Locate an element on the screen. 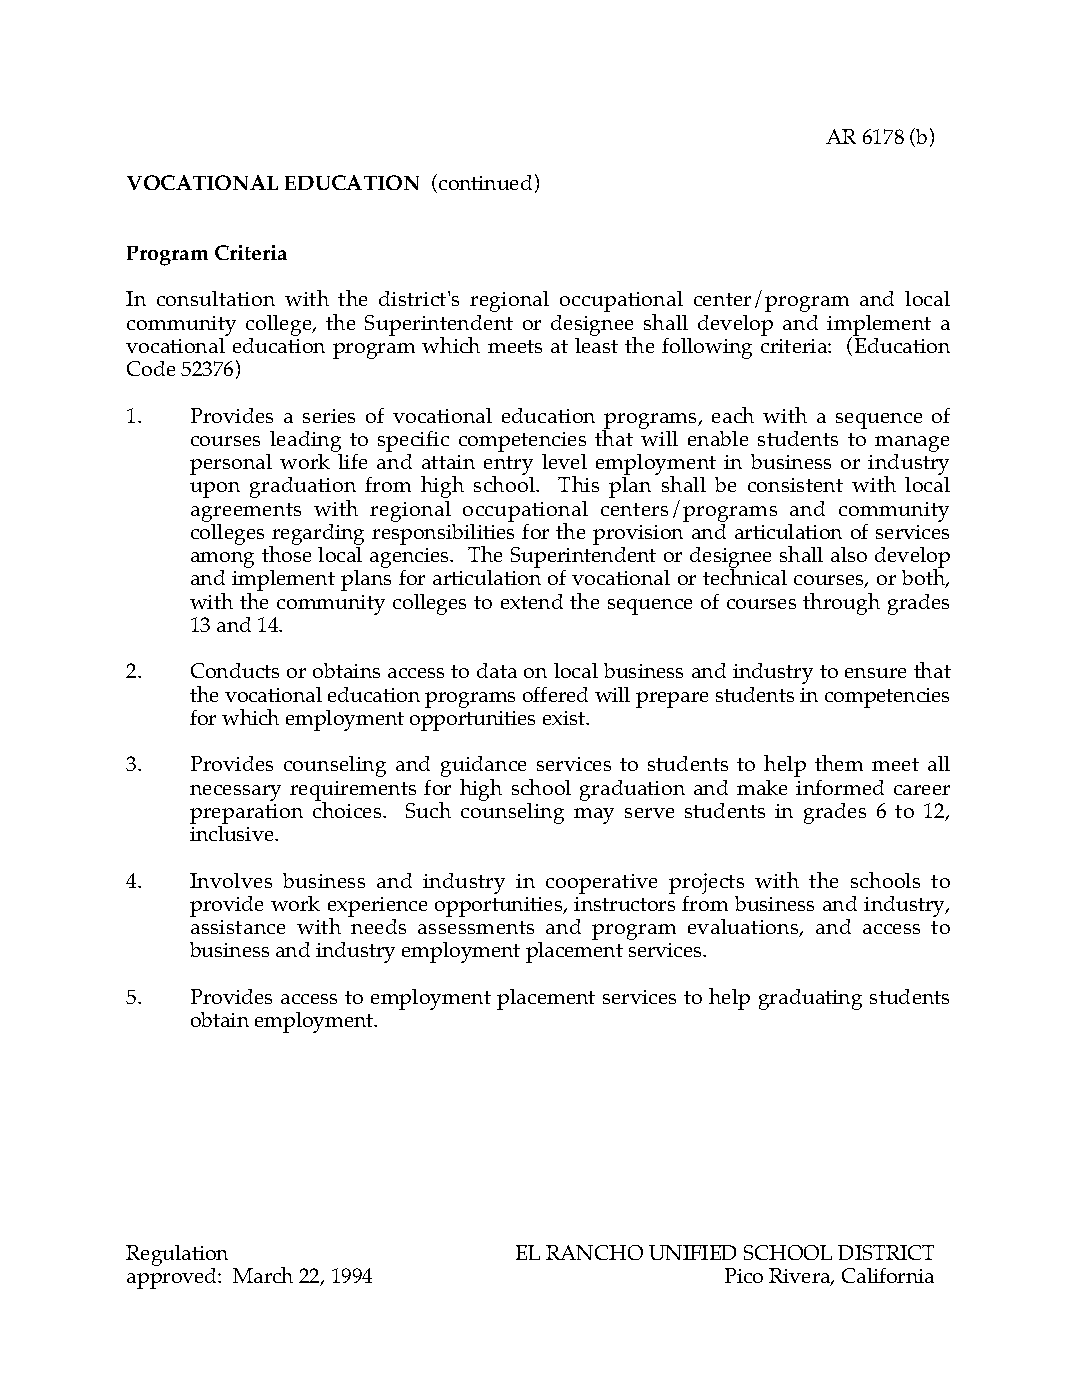 This screenshot has width=1078, height=1395. consistent is located at coordinates (795, 485).
